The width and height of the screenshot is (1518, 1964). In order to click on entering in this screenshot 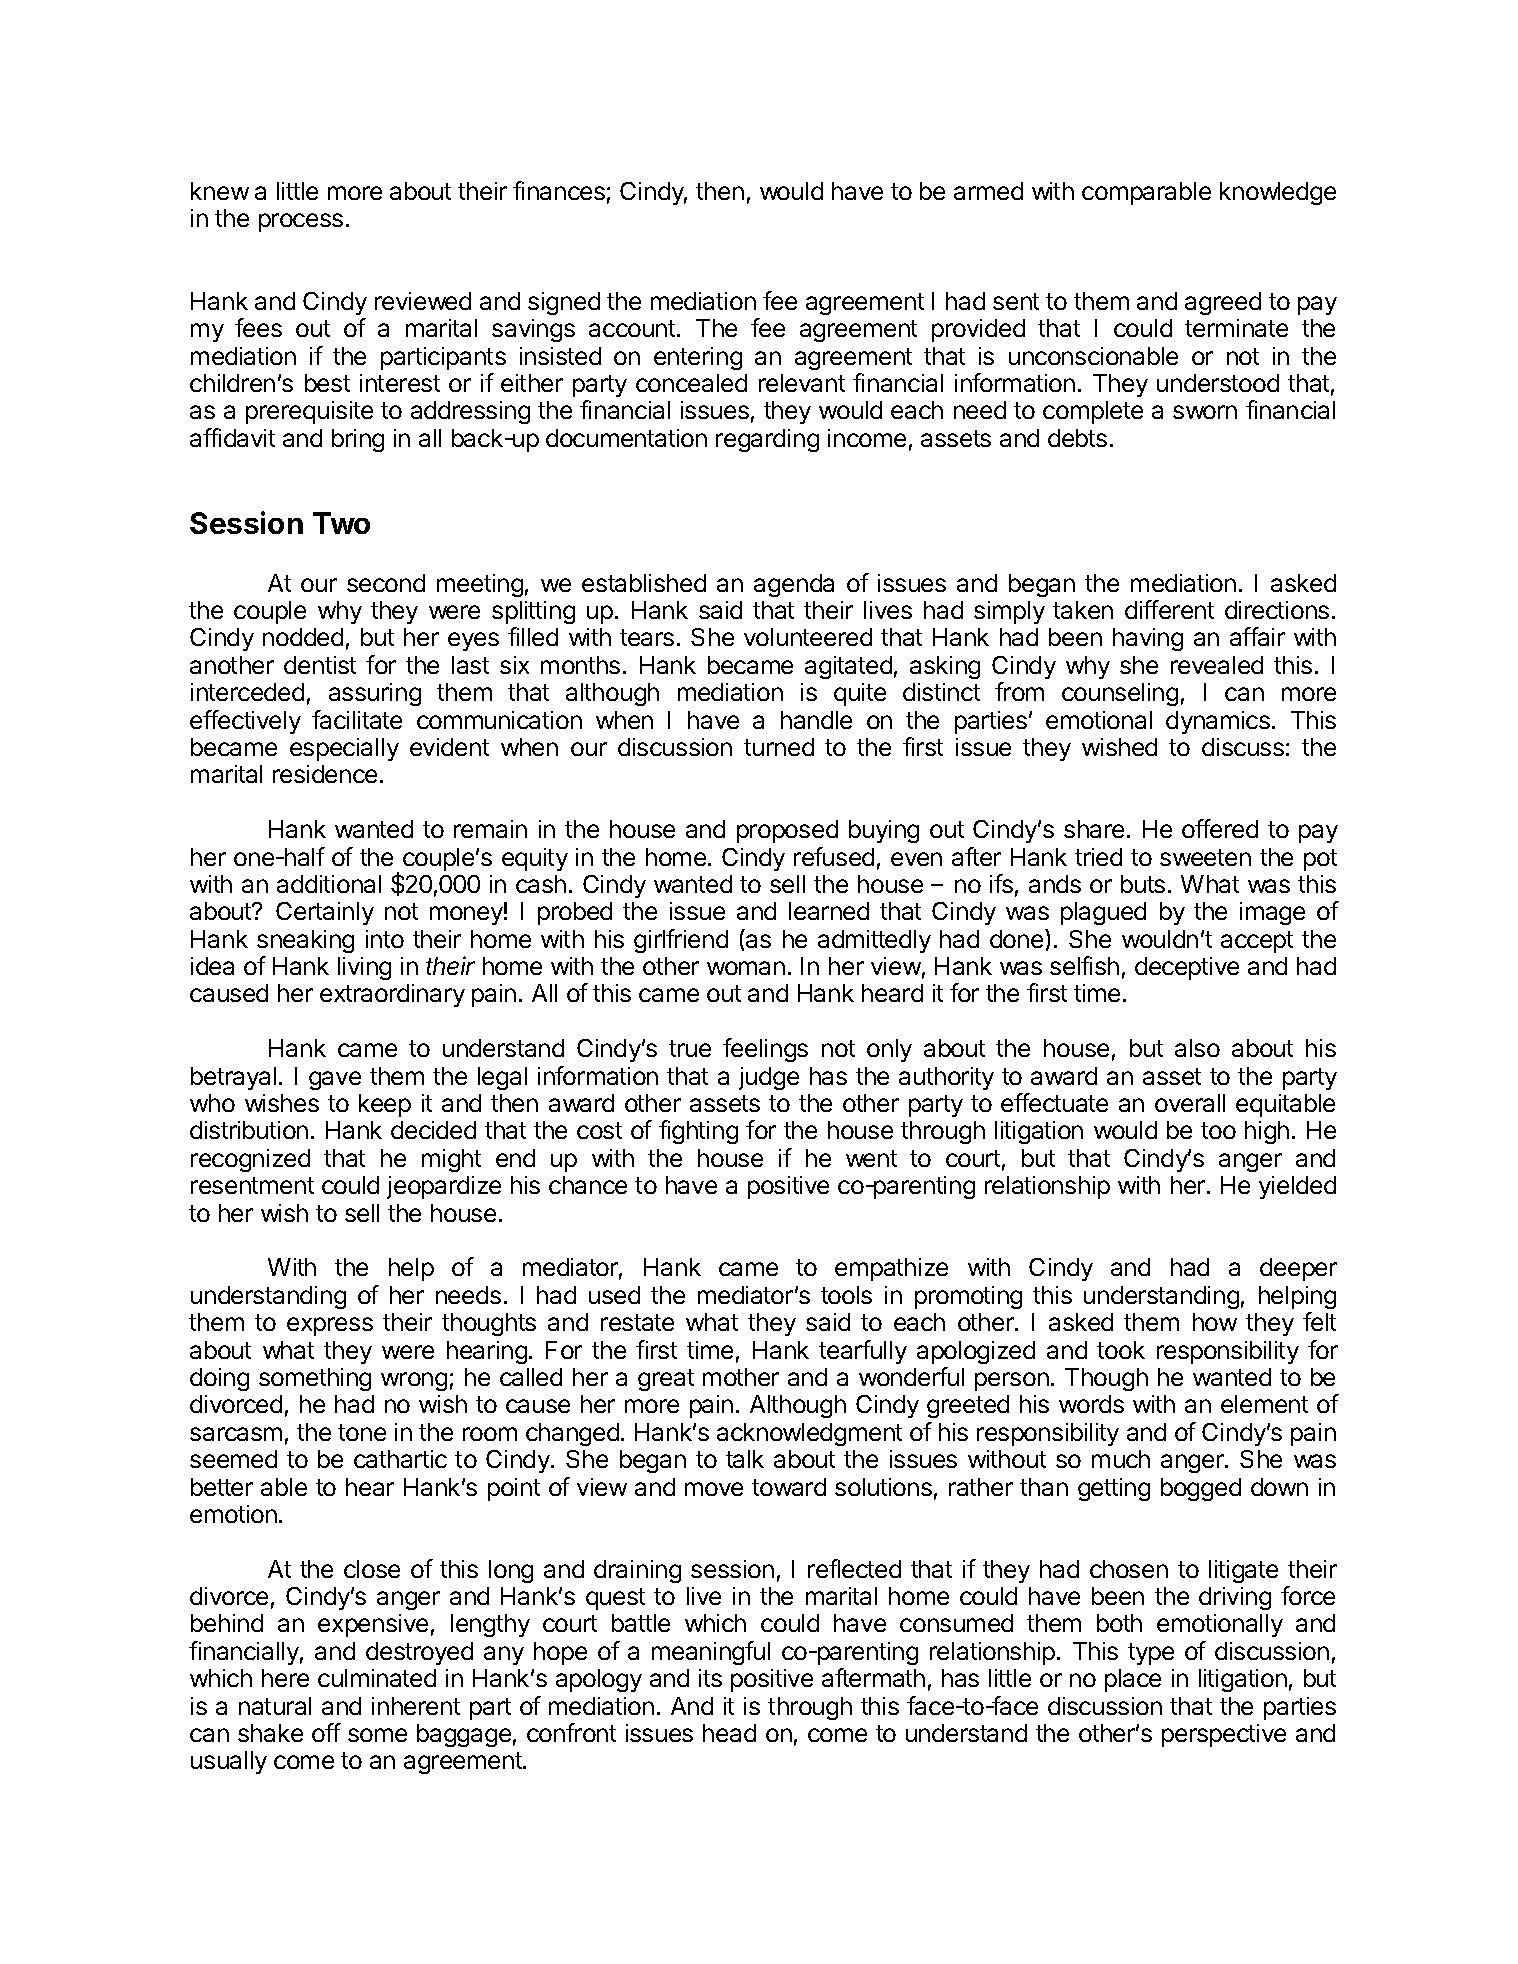, I will do `click(698, 358)`.
